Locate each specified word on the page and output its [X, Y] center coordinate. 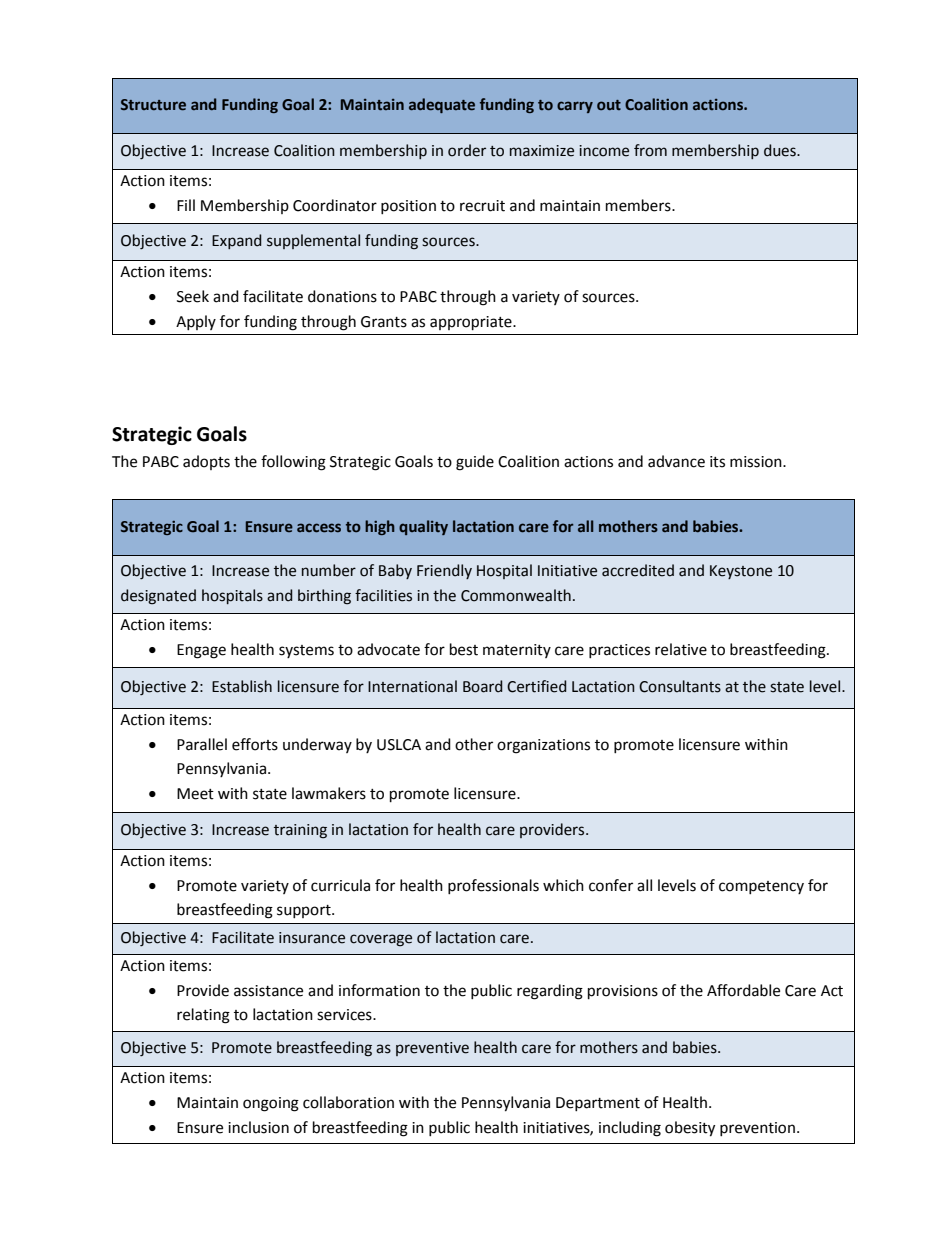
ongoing [271, 1104]
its [717, 462]
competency [761, 887]
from [650, 150]
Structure [153, 105]
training [300, 831]
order [467, 150]
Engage [201, 651]
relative [681, 649]
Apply [196, 322]
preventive [432, 1049]
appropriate [472, 323]
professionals [493, 886]
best [464, 649]
